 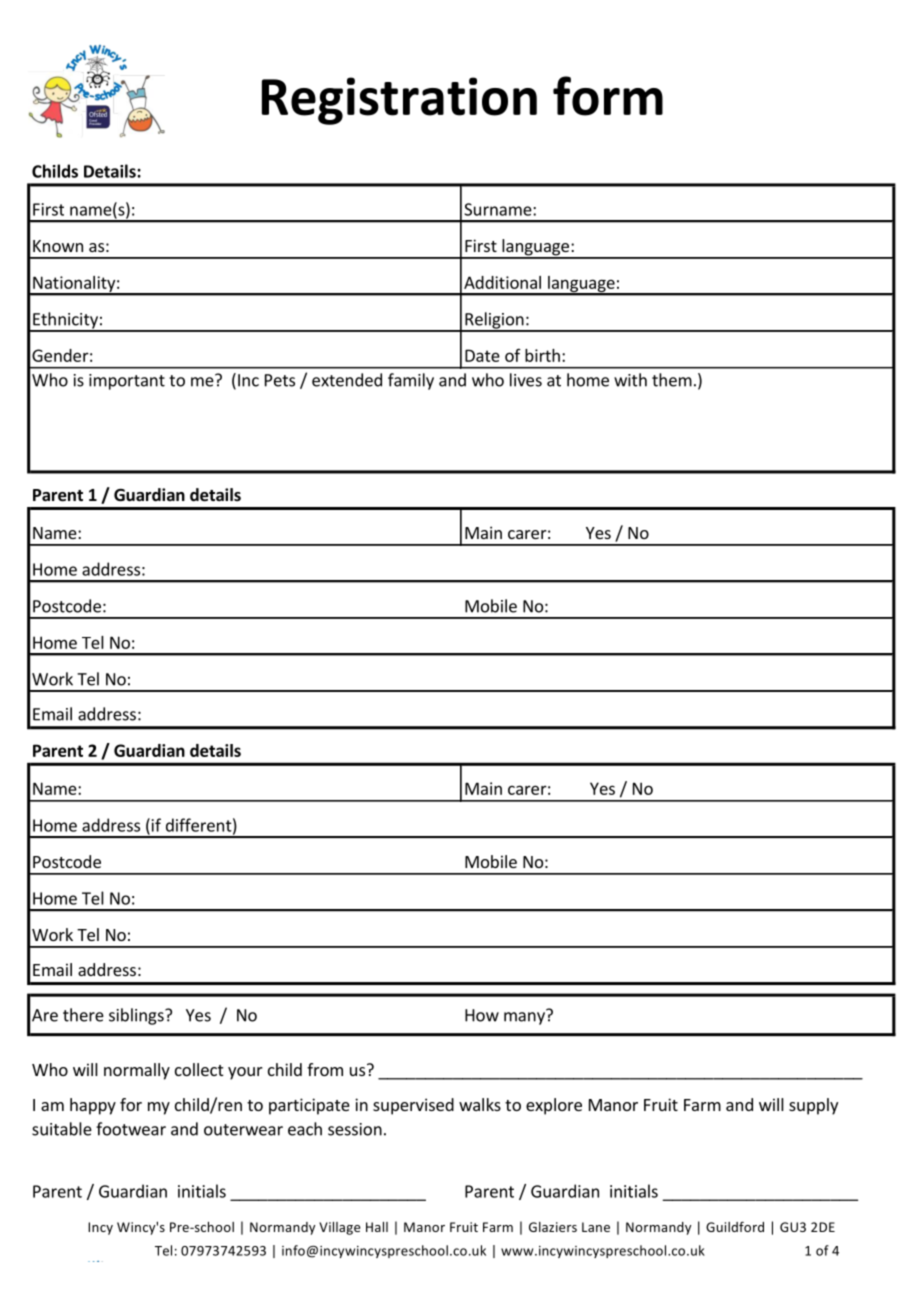 What do you see at coordinates (58, 246) in the screenshot?
I see `Known` at bounding box center [58, 246].
